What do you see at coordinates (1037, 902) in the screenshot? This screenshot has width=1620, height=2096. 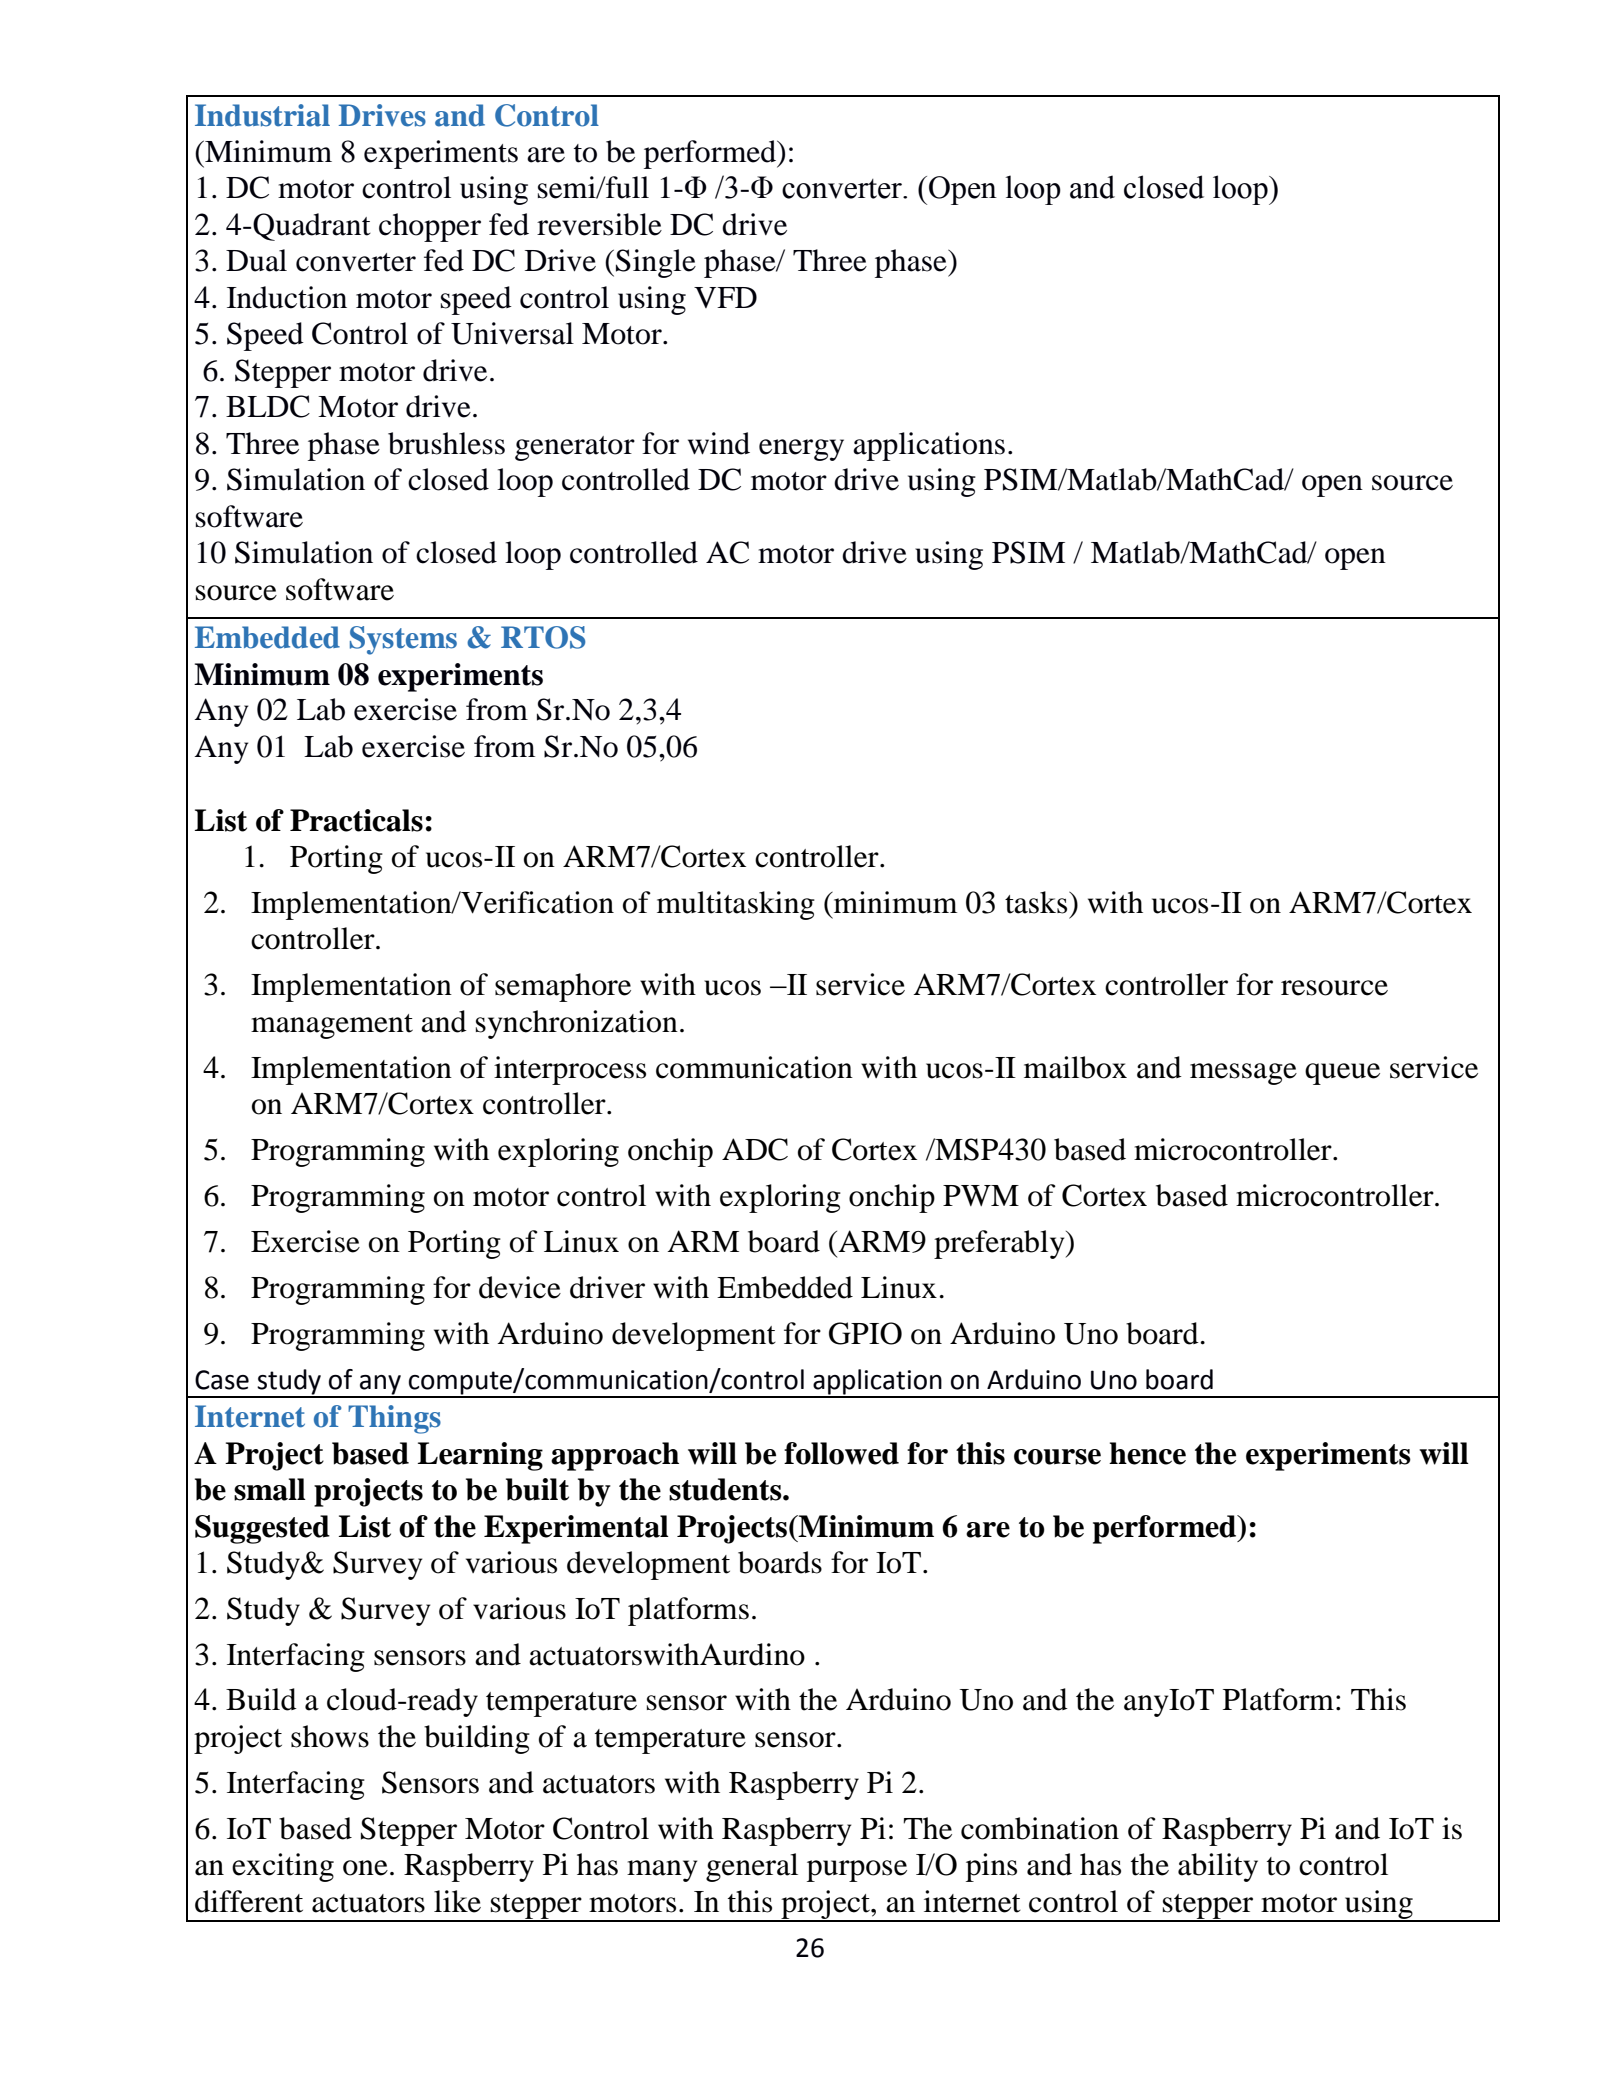 I see `tasks` at bounding box center [1037, 902].
